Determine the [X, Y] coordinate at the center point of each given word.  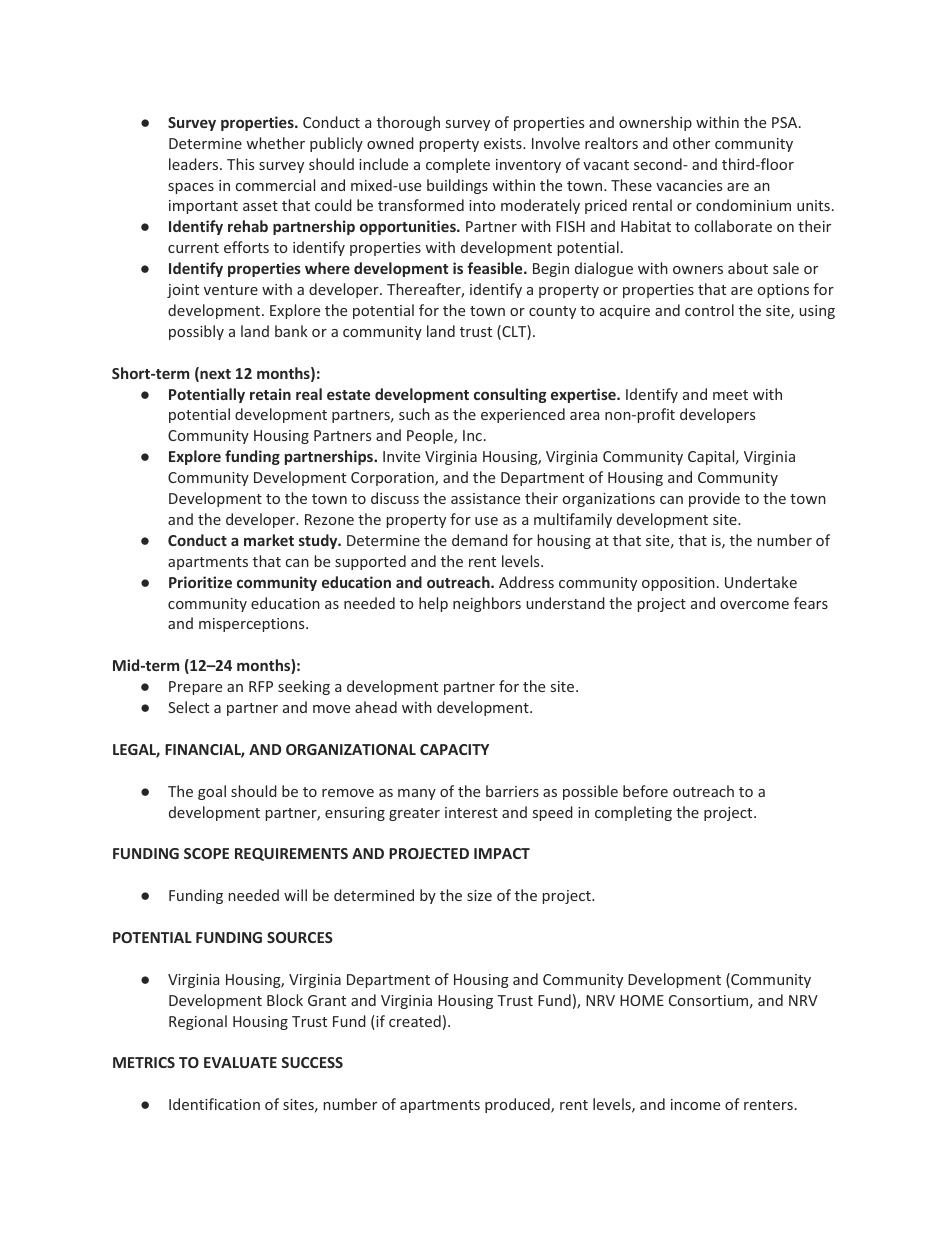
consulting [510, 395]
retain [270, 394]
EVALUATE [240, 1062]
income [695, 1104]
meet [730, 395]
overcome [754, 605]
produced [518, 1105]
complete [458, 165]
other [691, 143]
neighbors [487, 604]
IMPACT [502, 853]
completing [633, 813]
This [240, 164]
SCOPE [206, 853]
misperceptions [253, 625]
